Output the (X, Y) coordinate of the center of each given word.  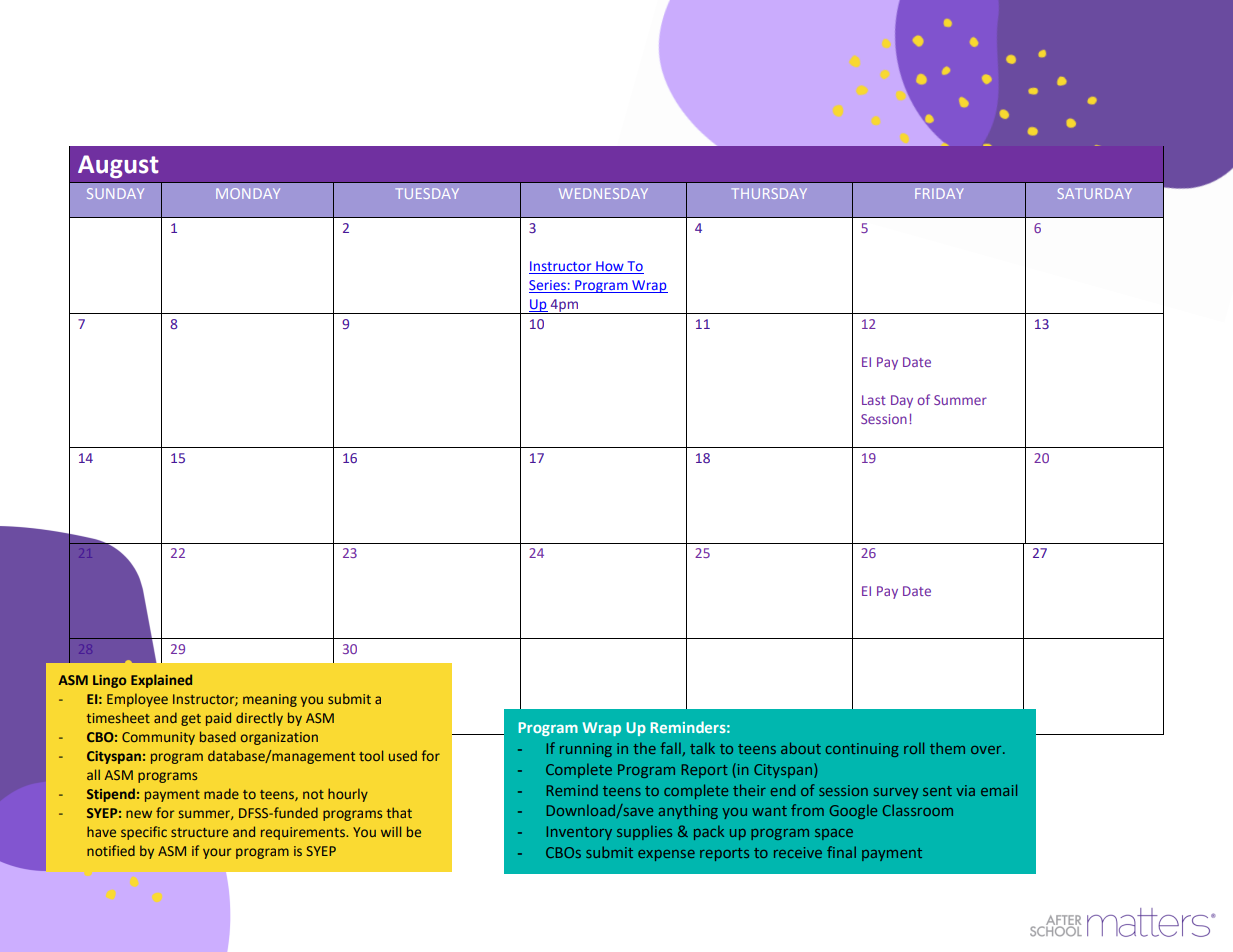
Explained (161, 681)
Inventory (579, 833)
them (947, 748)
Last (874, 400)
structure (199, 832)
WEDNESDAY (603, 193)
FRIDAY (939, 193)
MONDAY (248, 193)
